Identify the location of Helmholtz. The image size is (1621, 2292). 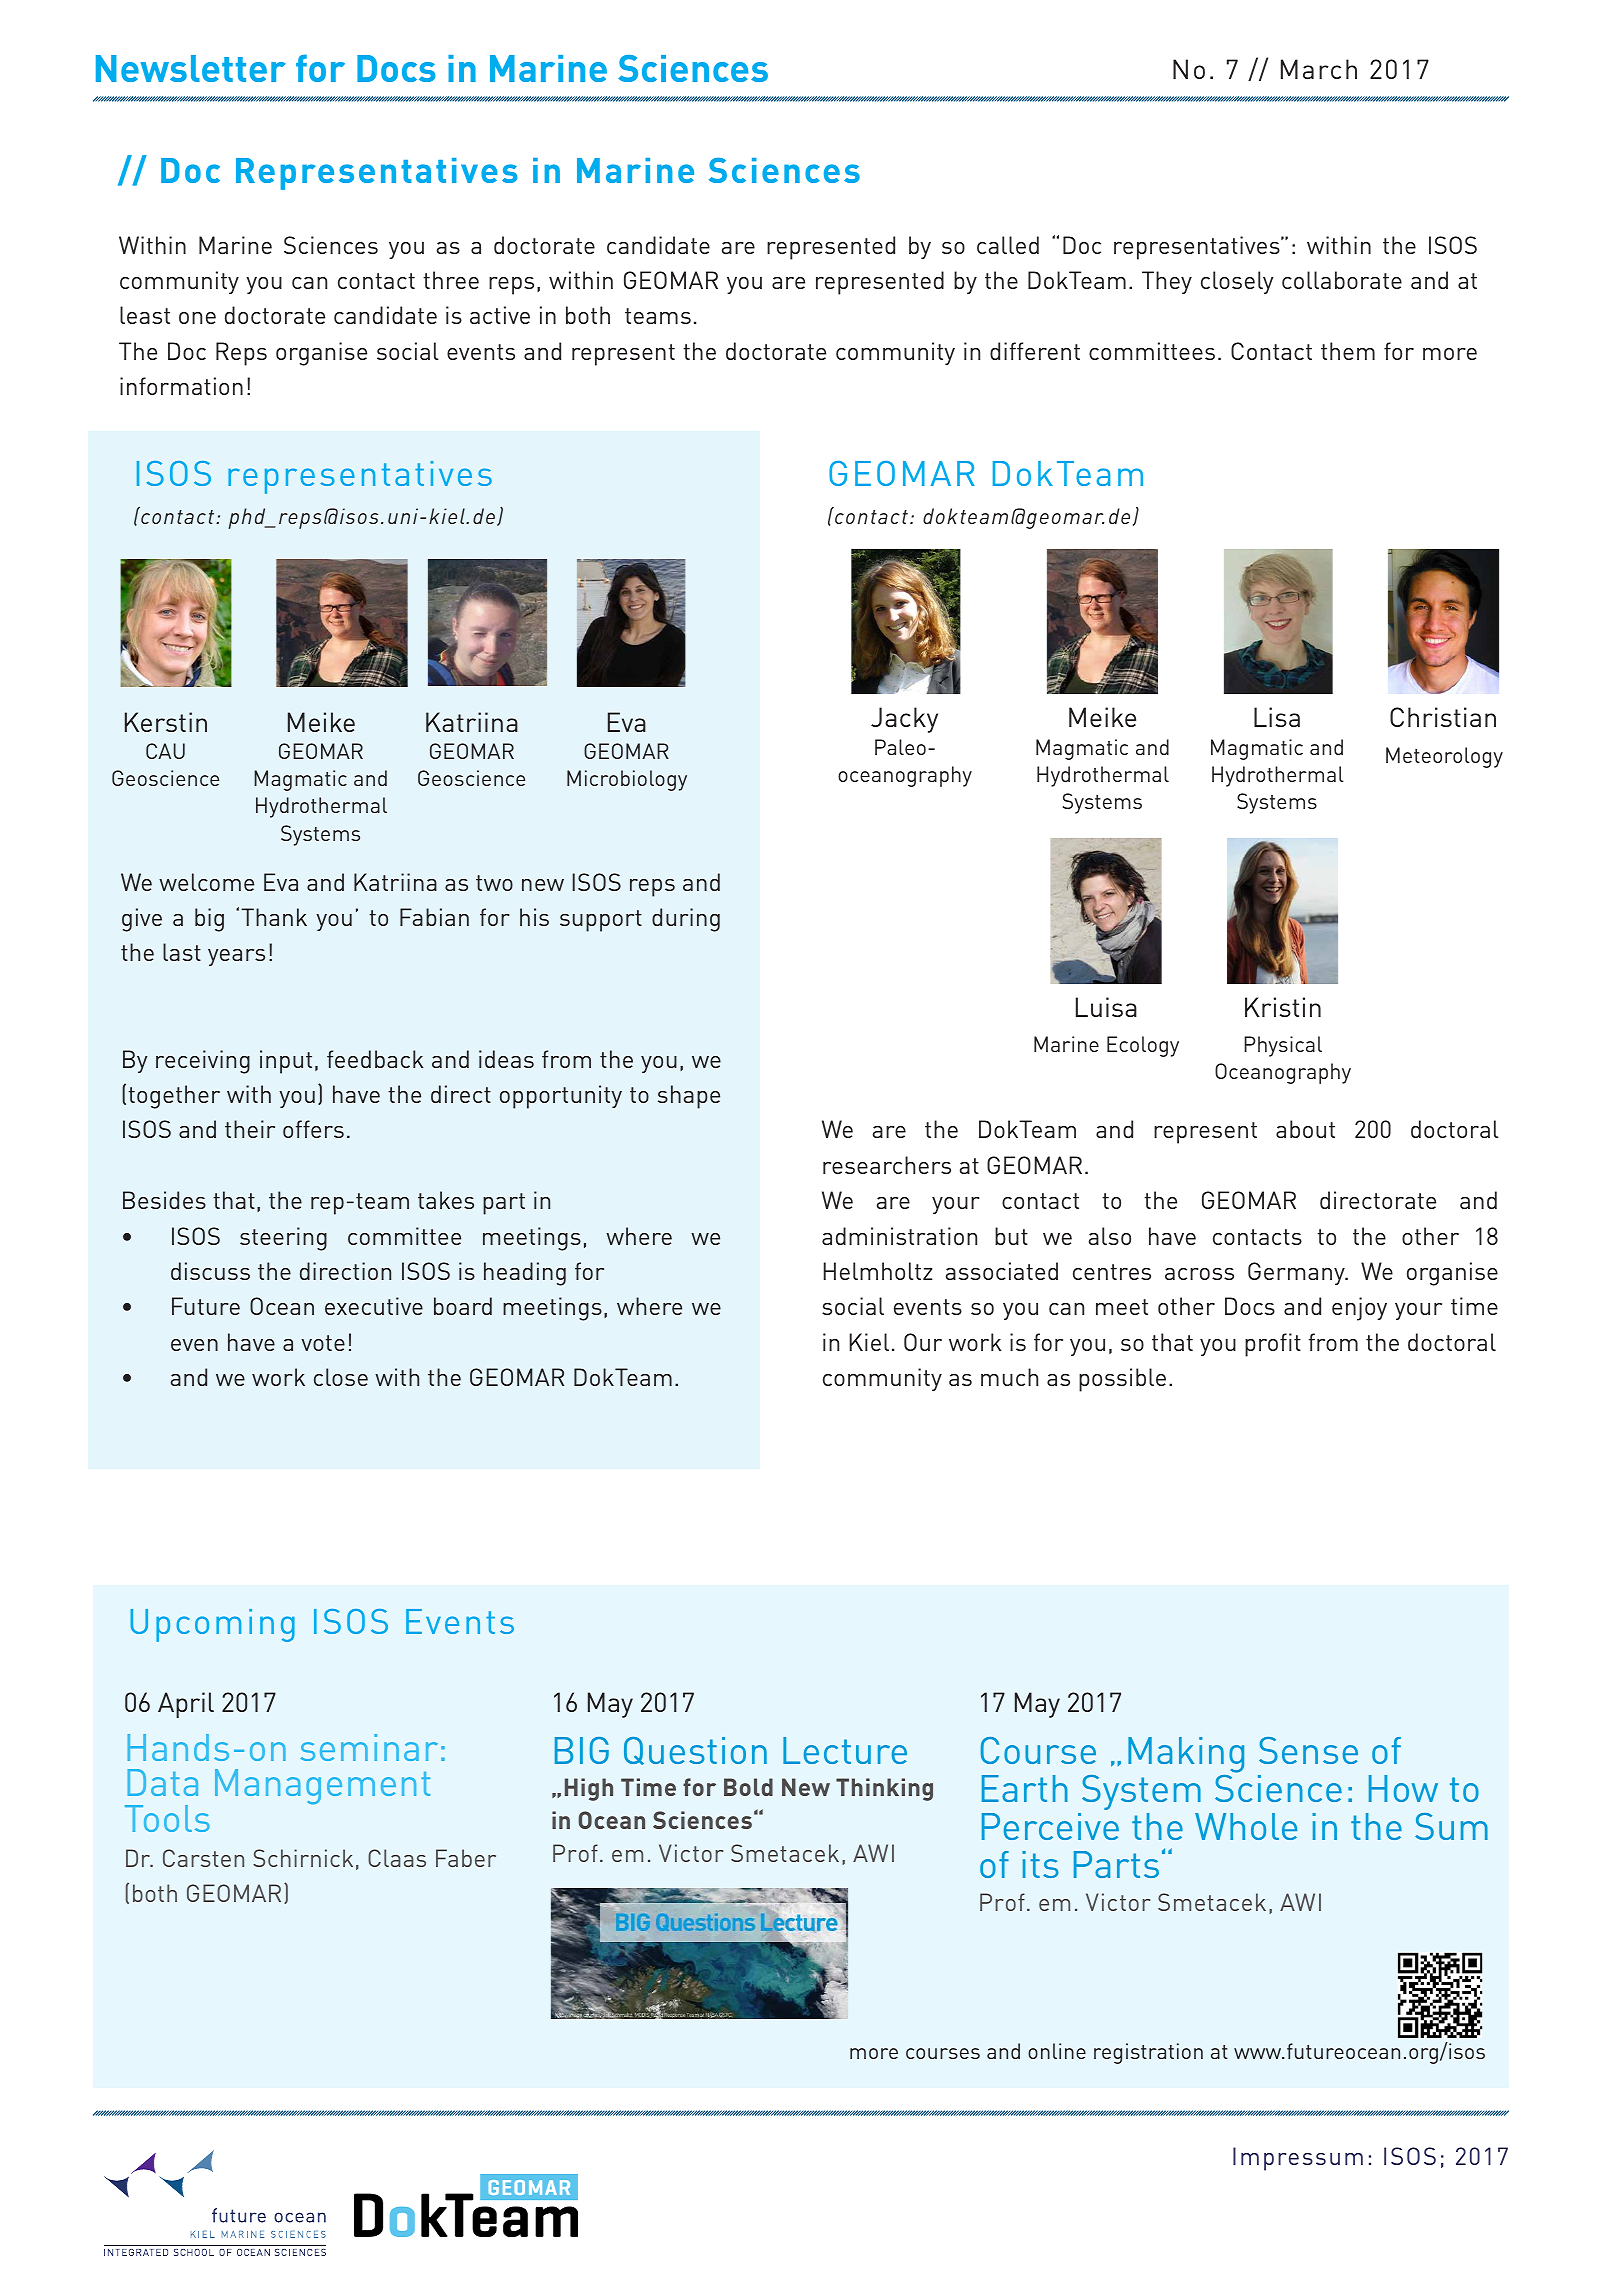
(878, 1271).
